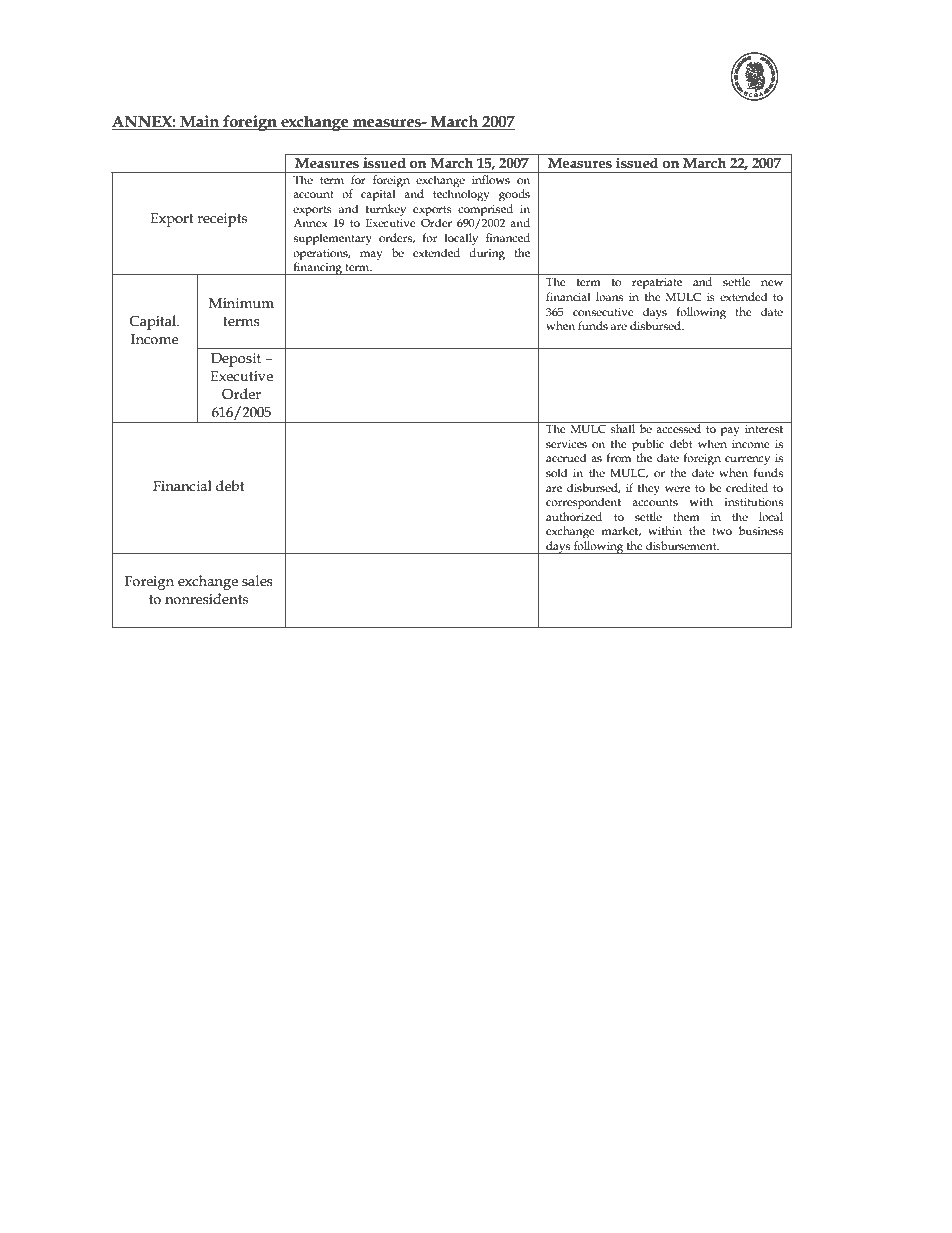  I want to click on goods, so click(514, 195).
